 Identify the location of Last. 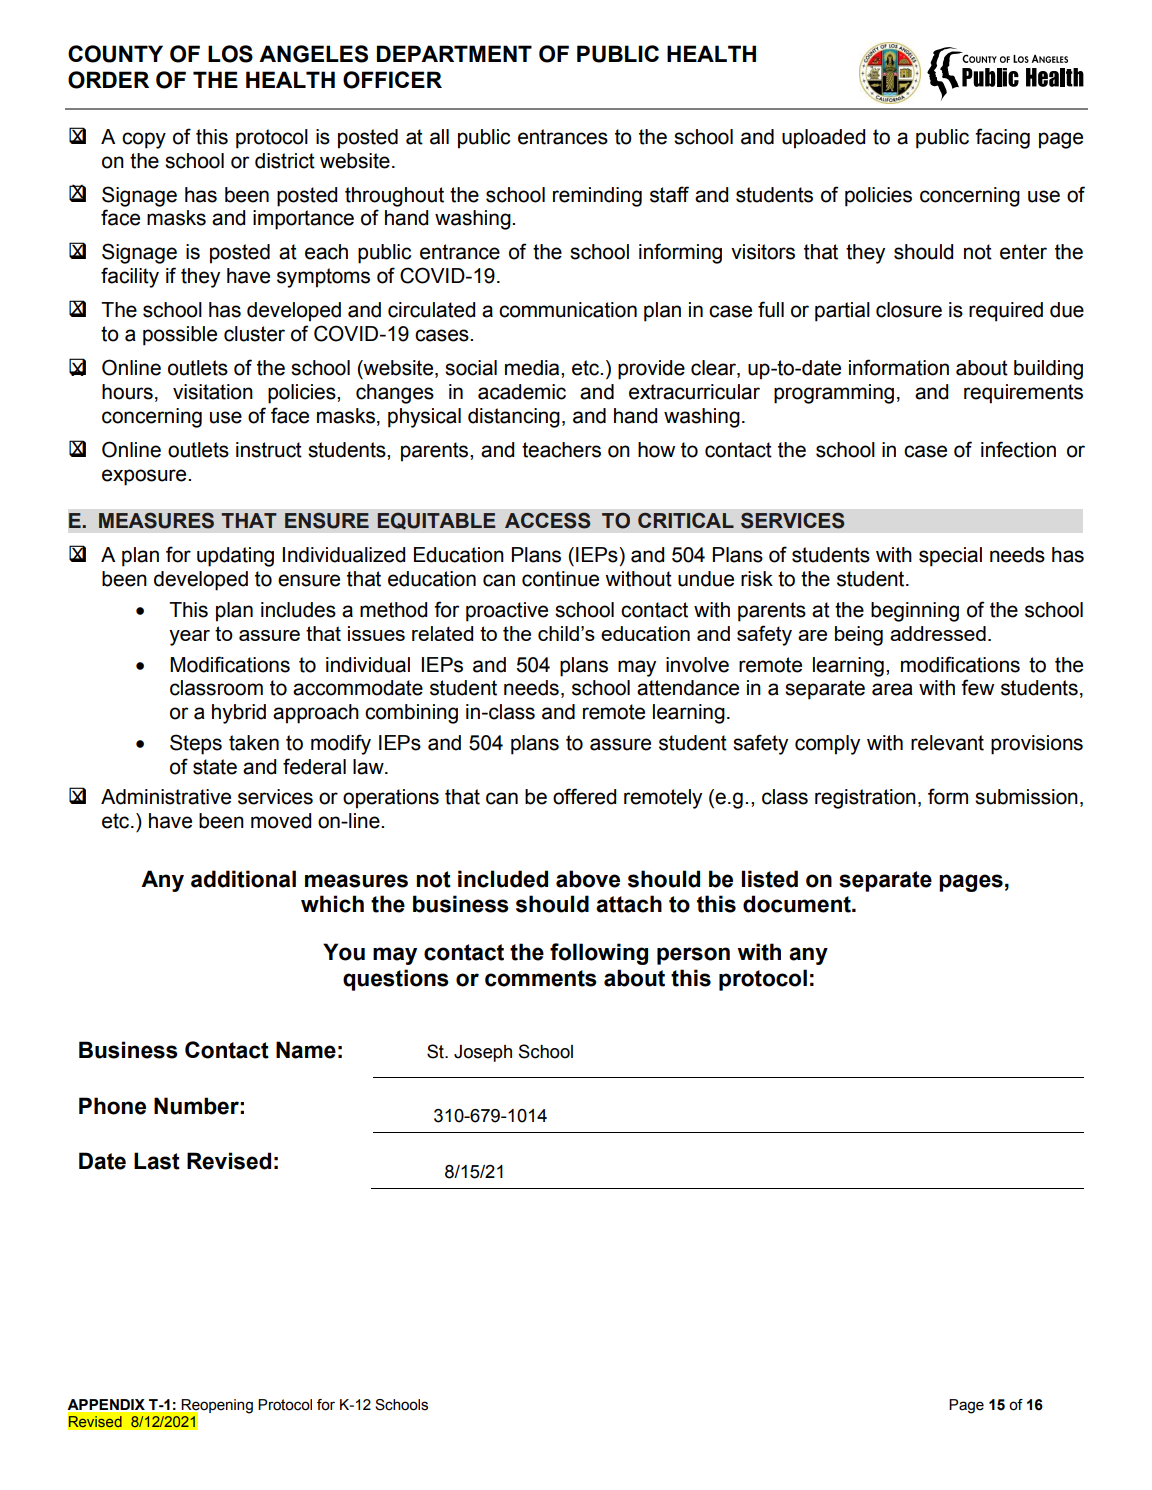
(157, 1161).
